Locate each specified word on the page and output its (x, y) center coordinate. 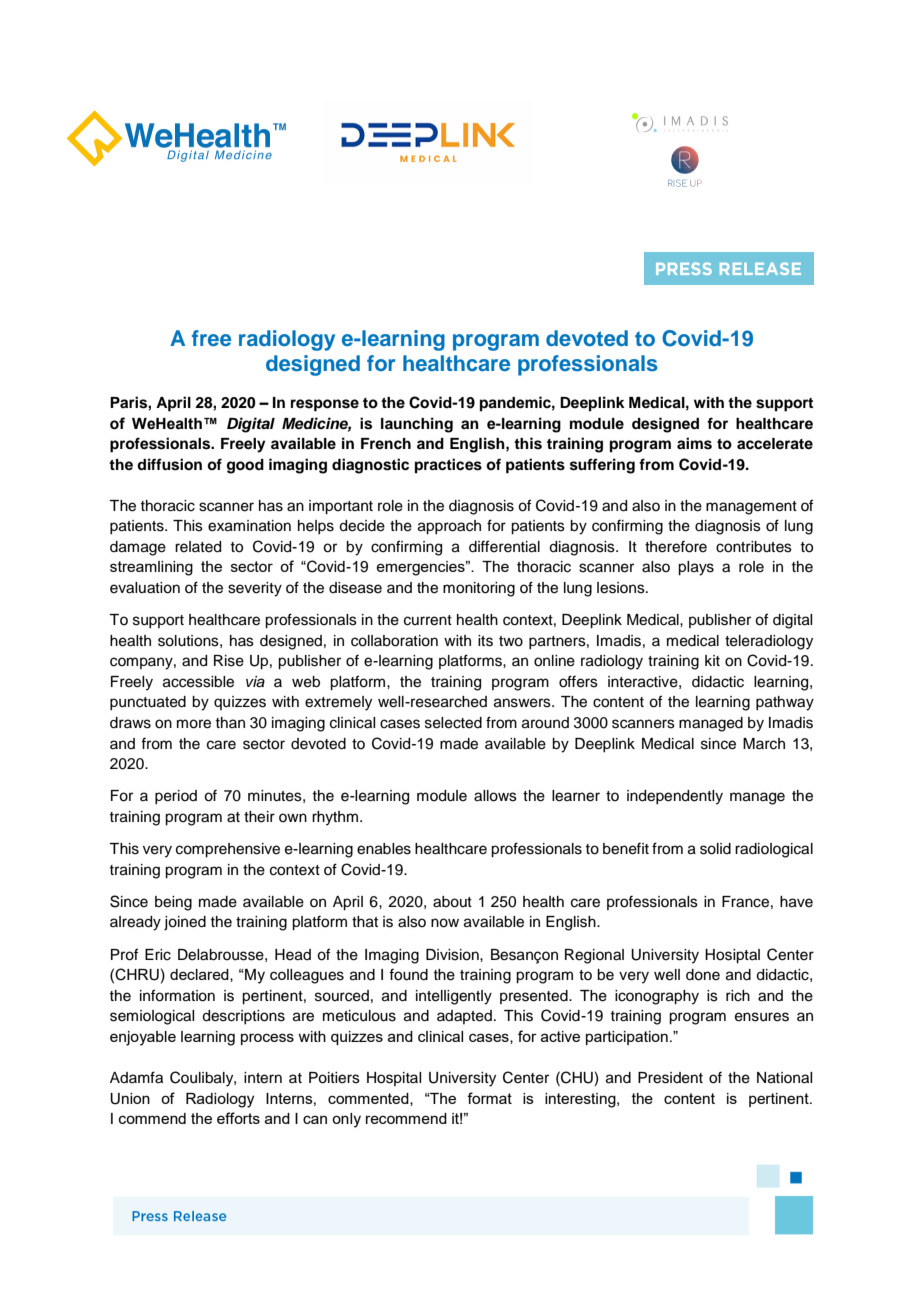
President (670, 1078)
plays (696, 568)
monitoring (479, 589)
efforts (238, 1118)
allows (495, 796)
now (445, 923)
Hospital (394, 1079)
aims (694, 443)
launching (417, 425)
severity (255, 589)
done (703, 975)
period (176, 797)
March (764, 744)
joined (185, 923)
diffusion (169, 464)
